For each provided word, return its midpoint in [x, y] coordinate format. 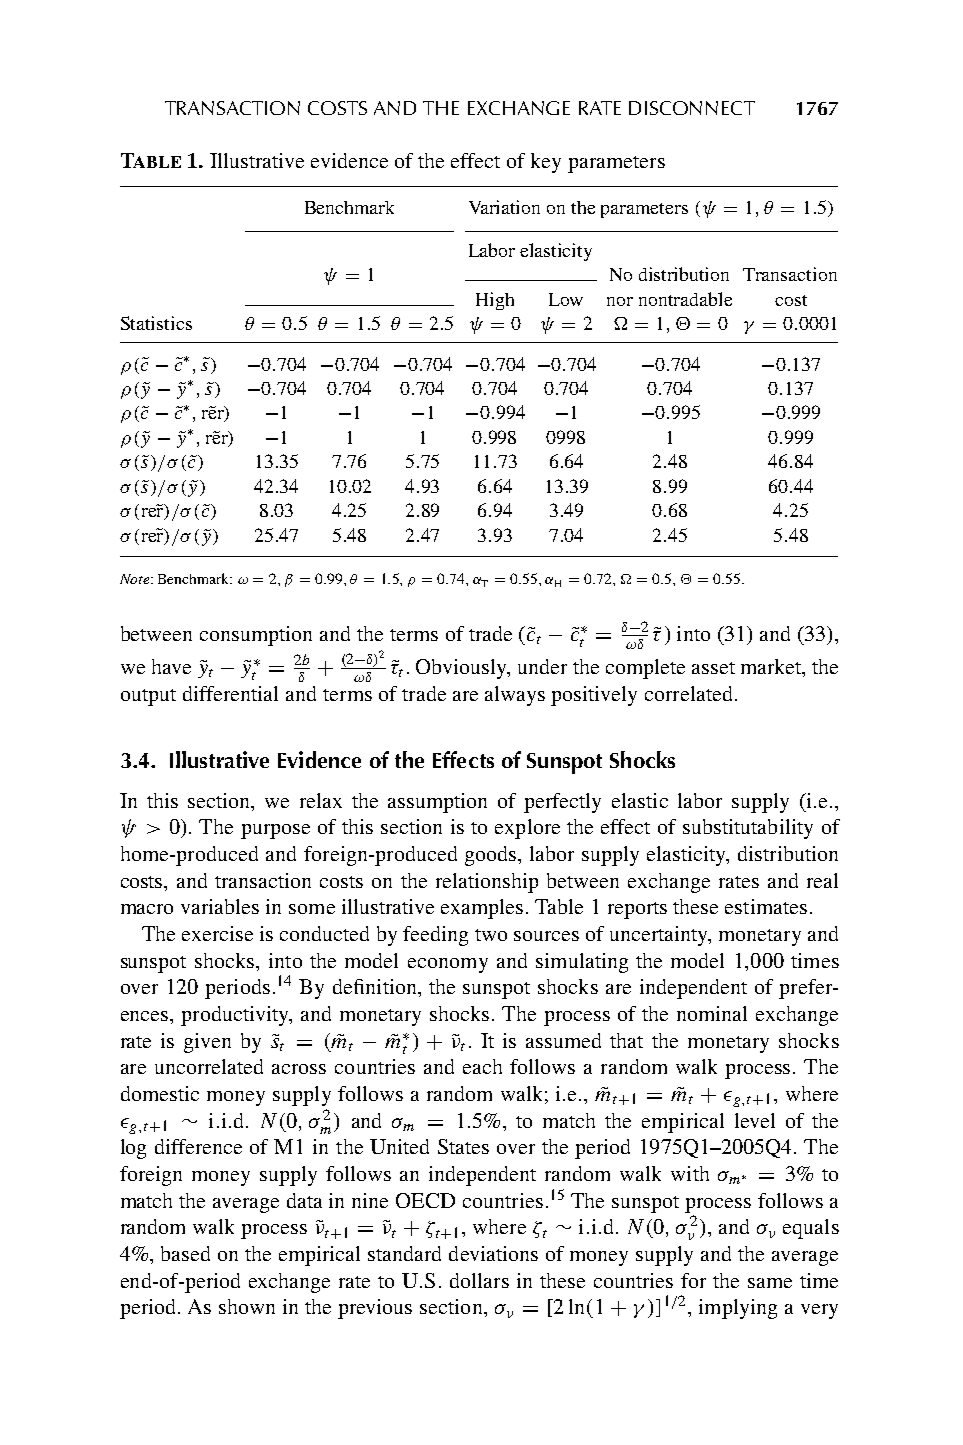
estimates [766, 906]
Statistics [156, 323]
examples [482, 909]
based [185, 1253]
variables [220, 906]
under [542, 666]
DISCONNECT [692, 108]
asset [713, 668]
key [546, 163]
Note [134, 579]
